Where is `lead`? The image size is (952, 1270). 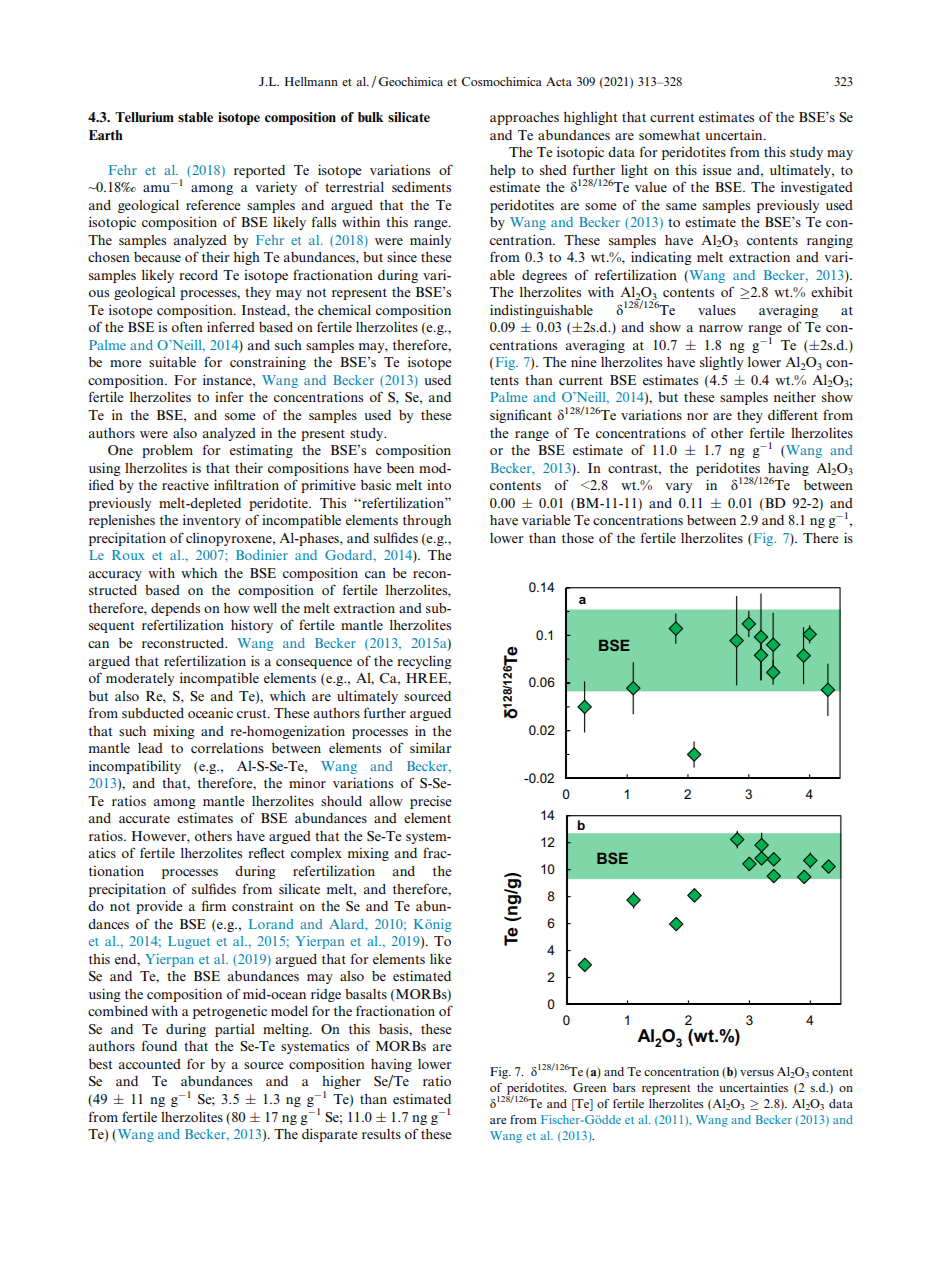 lead is located at coordinates (150, 748).
